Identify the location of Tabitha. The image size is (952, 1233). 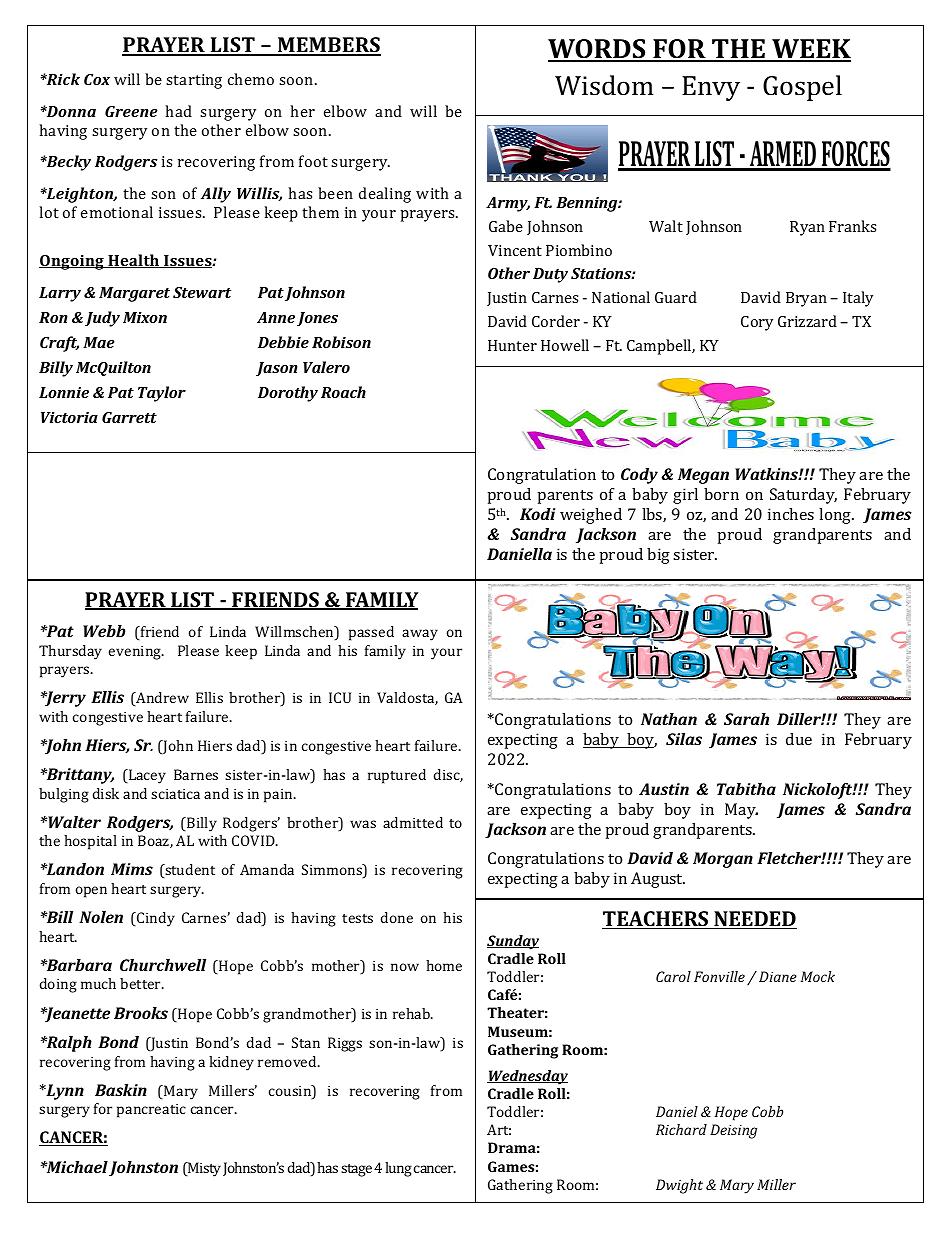
(746, 789).
